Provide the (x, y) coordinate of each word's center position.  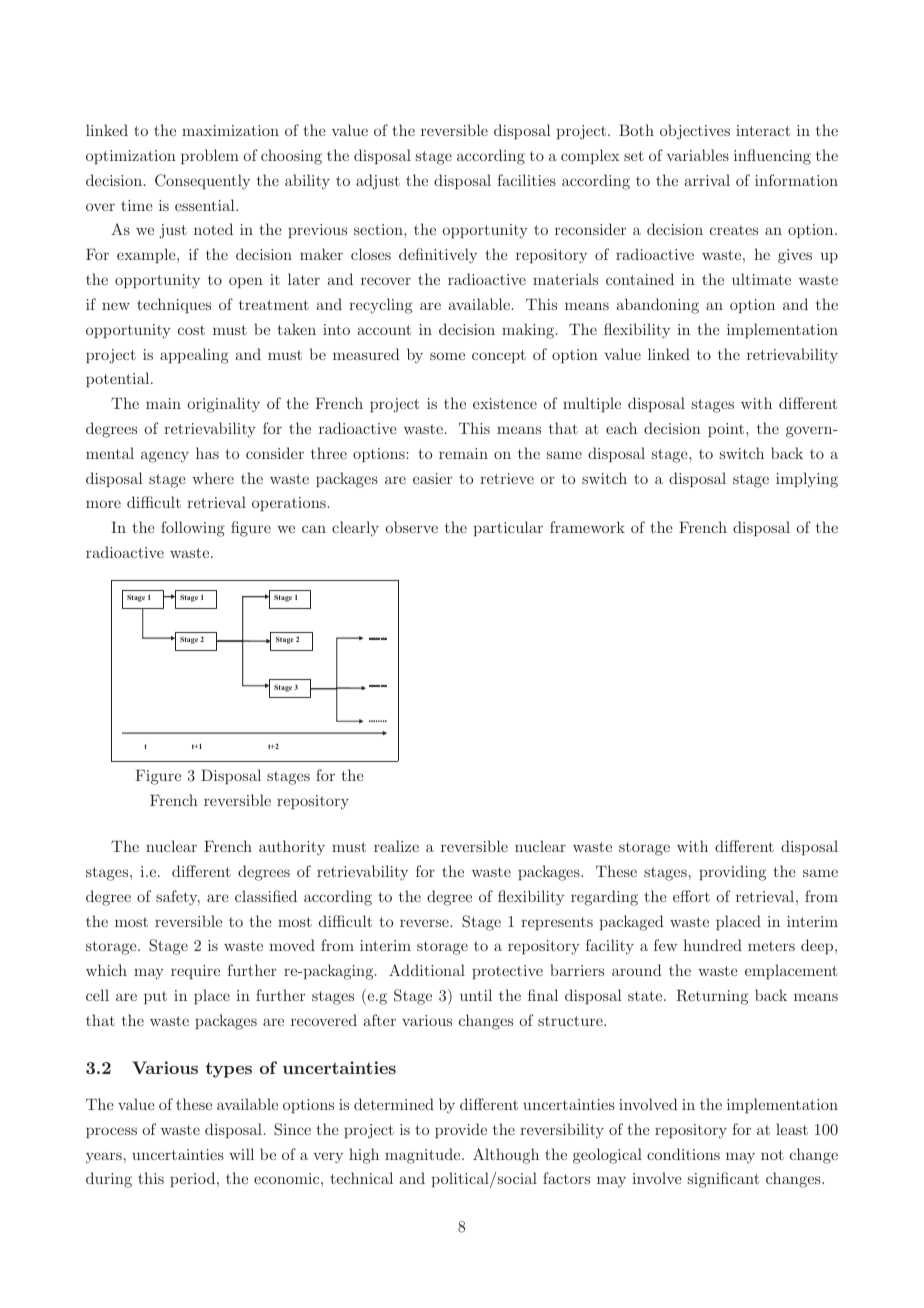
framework (587, 527)
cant (743, 1179)
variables (698, 155)
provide (461, 1130)
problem (210, 156)
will (241, 1154)
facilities (526, 180)
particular (508, 528)
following (193, 529)
